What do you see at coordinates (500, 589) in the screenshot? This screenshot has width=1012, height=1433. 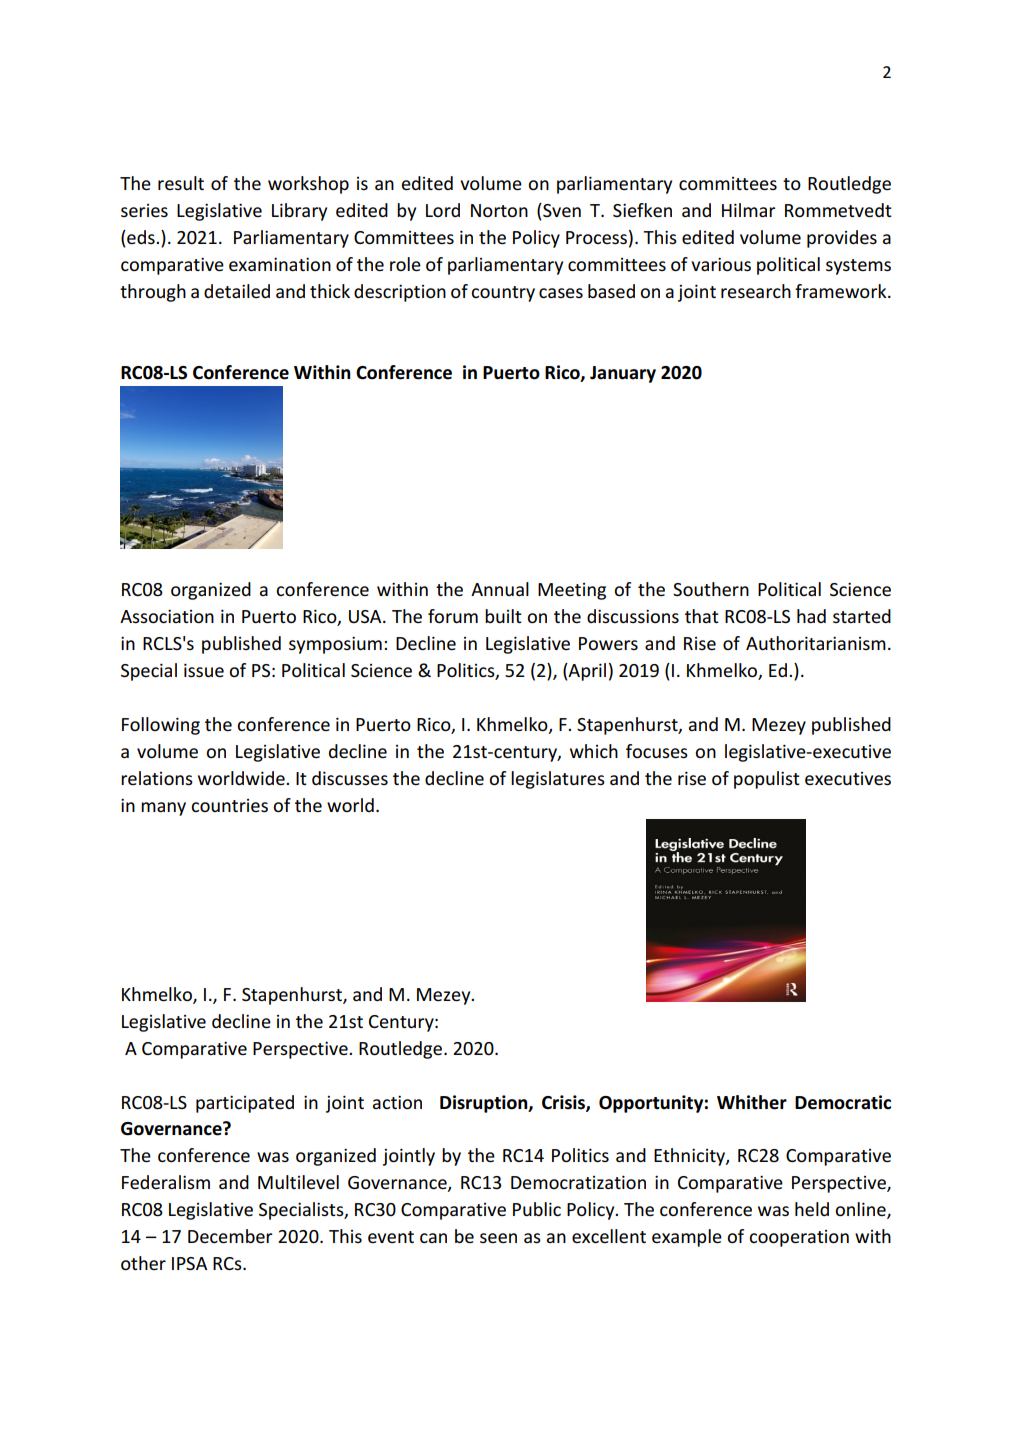 I see `Annual` at bounding box center [500, 589].
